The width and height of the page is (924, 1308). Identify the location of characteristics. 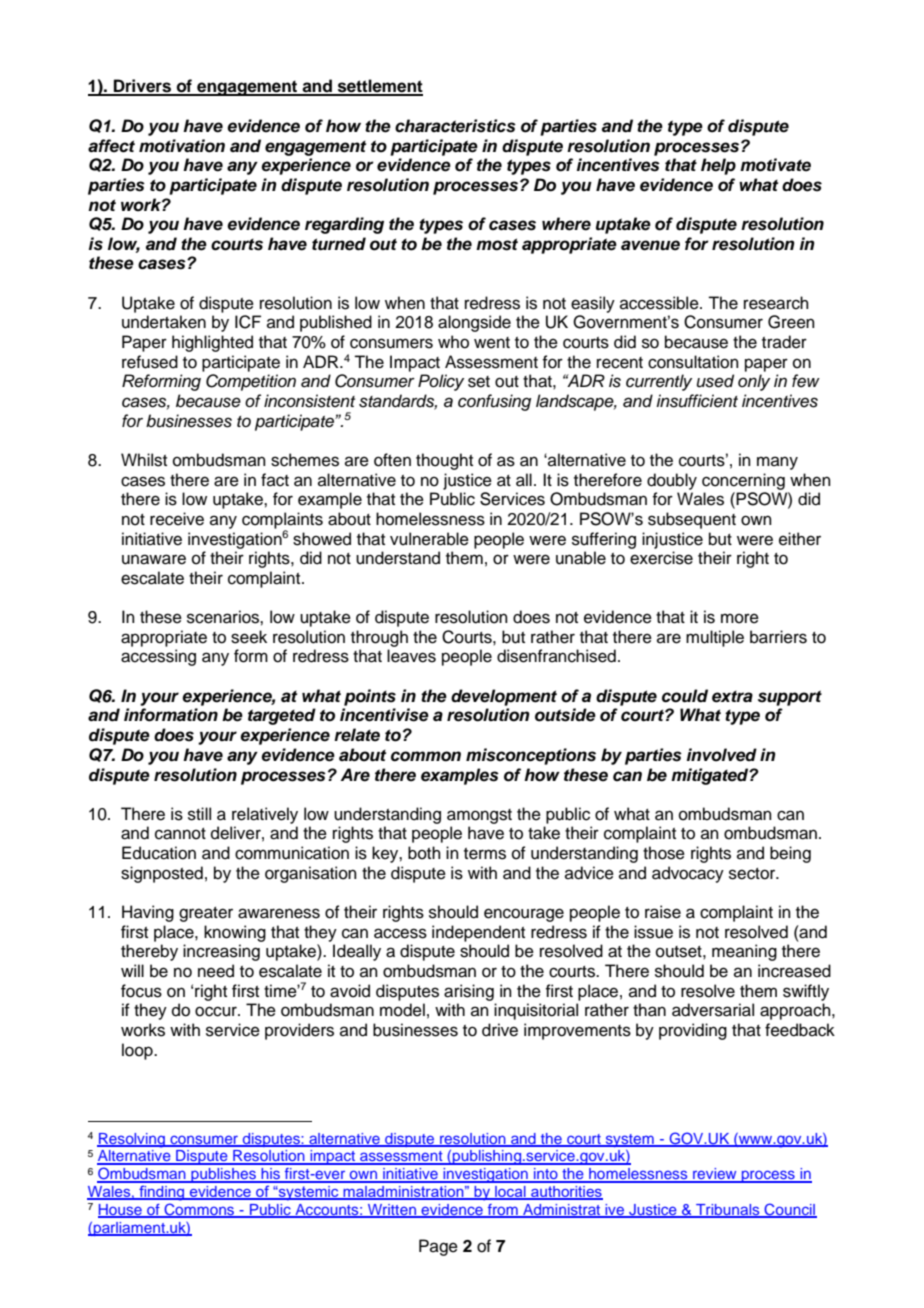
(455, 126).
